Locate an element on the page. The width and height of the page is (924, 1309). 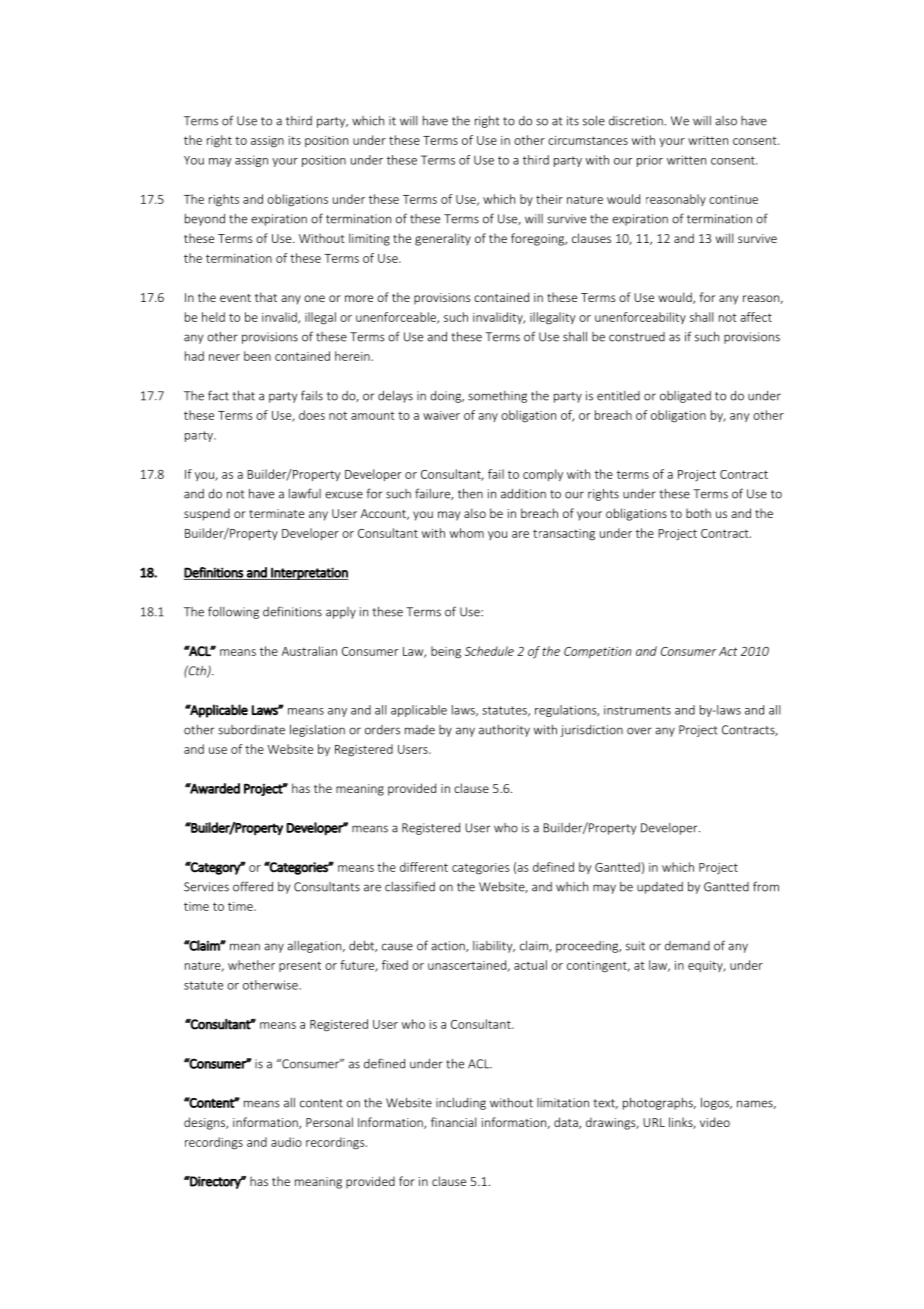
their is located at coordinates (549, 199).
